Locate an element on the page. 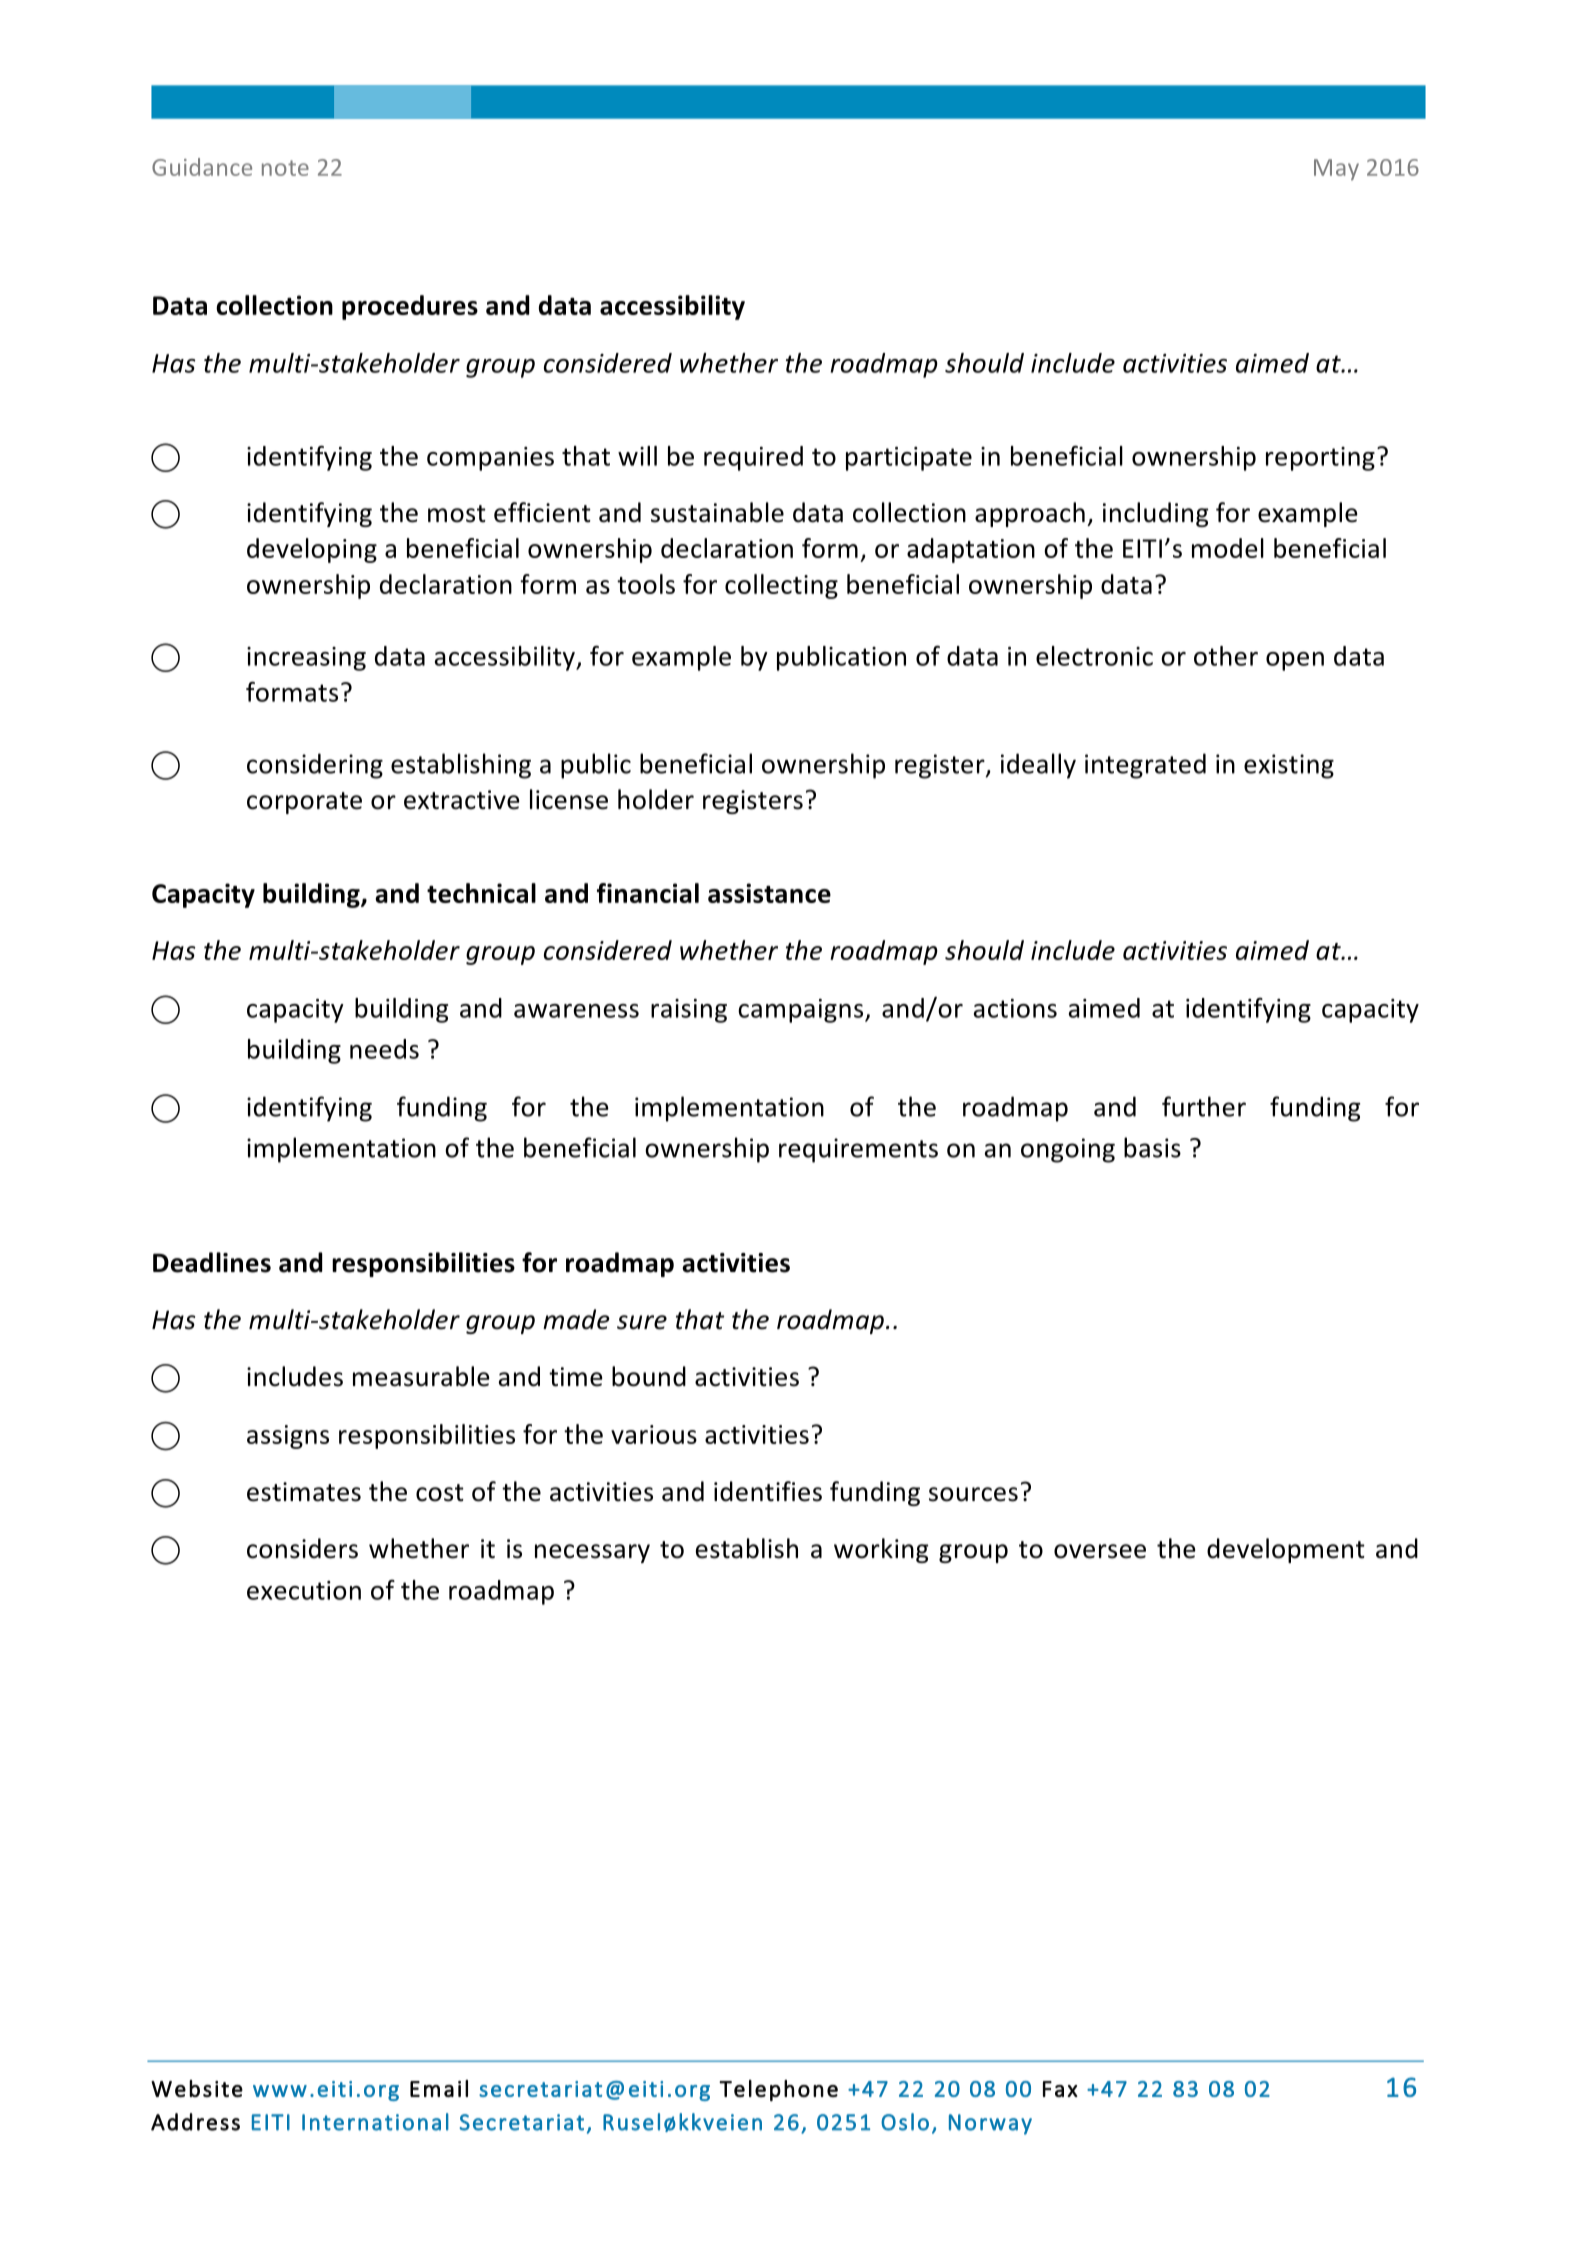 This page has height=2249, width=1590. needs is located at coordinates (384, 1049).
